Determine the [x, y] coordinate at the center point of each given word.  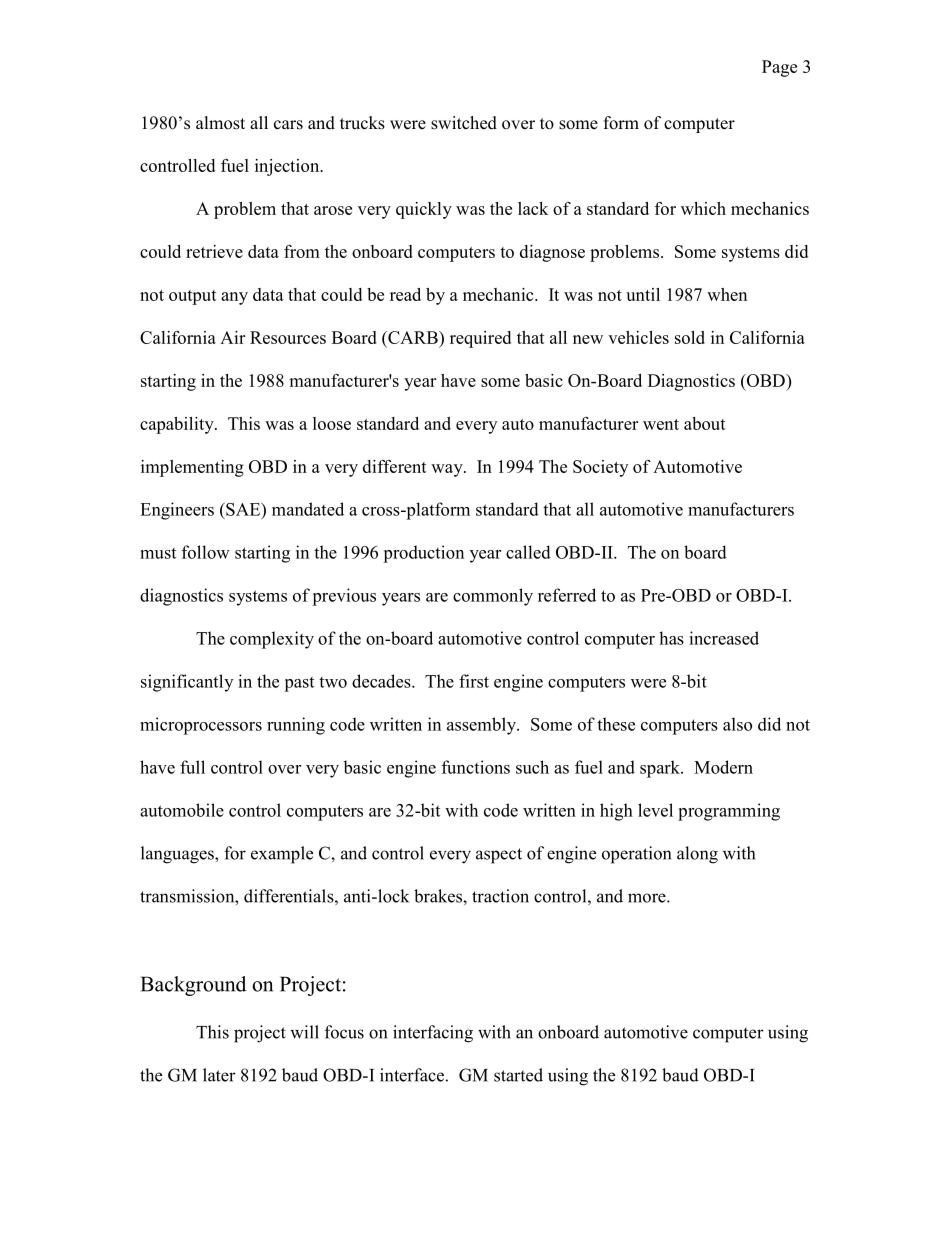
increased [724, 638]
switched [464, 123]
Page [779, 68]
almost [220, 123]
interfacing [433, 1034]
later [219, 1075]
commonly [493, 597]
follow [206, 552]
